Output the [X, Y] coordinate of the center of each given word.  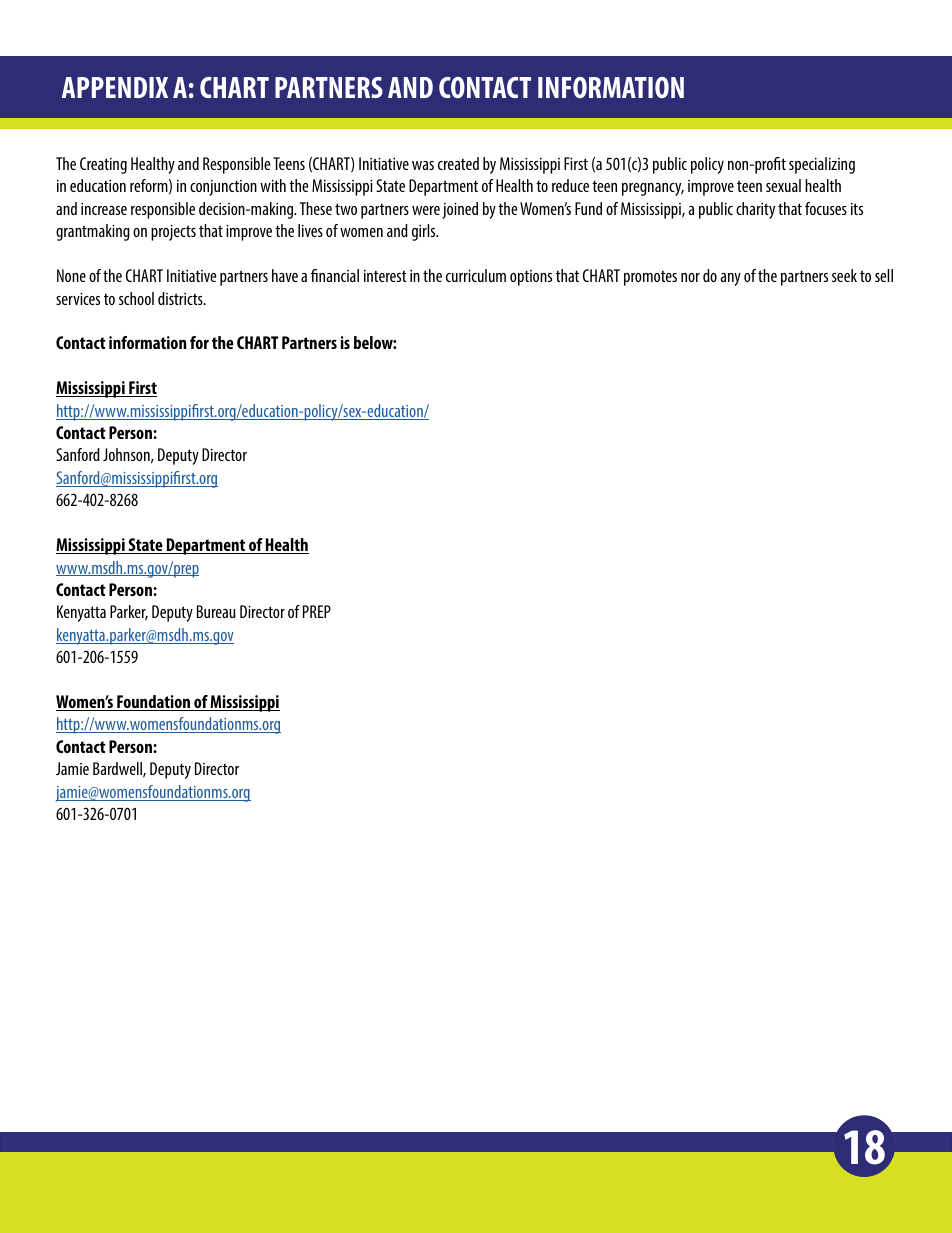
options [531, 278]
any [730, 279]
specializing [822, 165]
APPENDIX [115, 87]
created [458, 163]
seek [844, 275]
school [136, 298]
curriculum [476, 275]
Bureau [216, 611]
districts [181, 298]
